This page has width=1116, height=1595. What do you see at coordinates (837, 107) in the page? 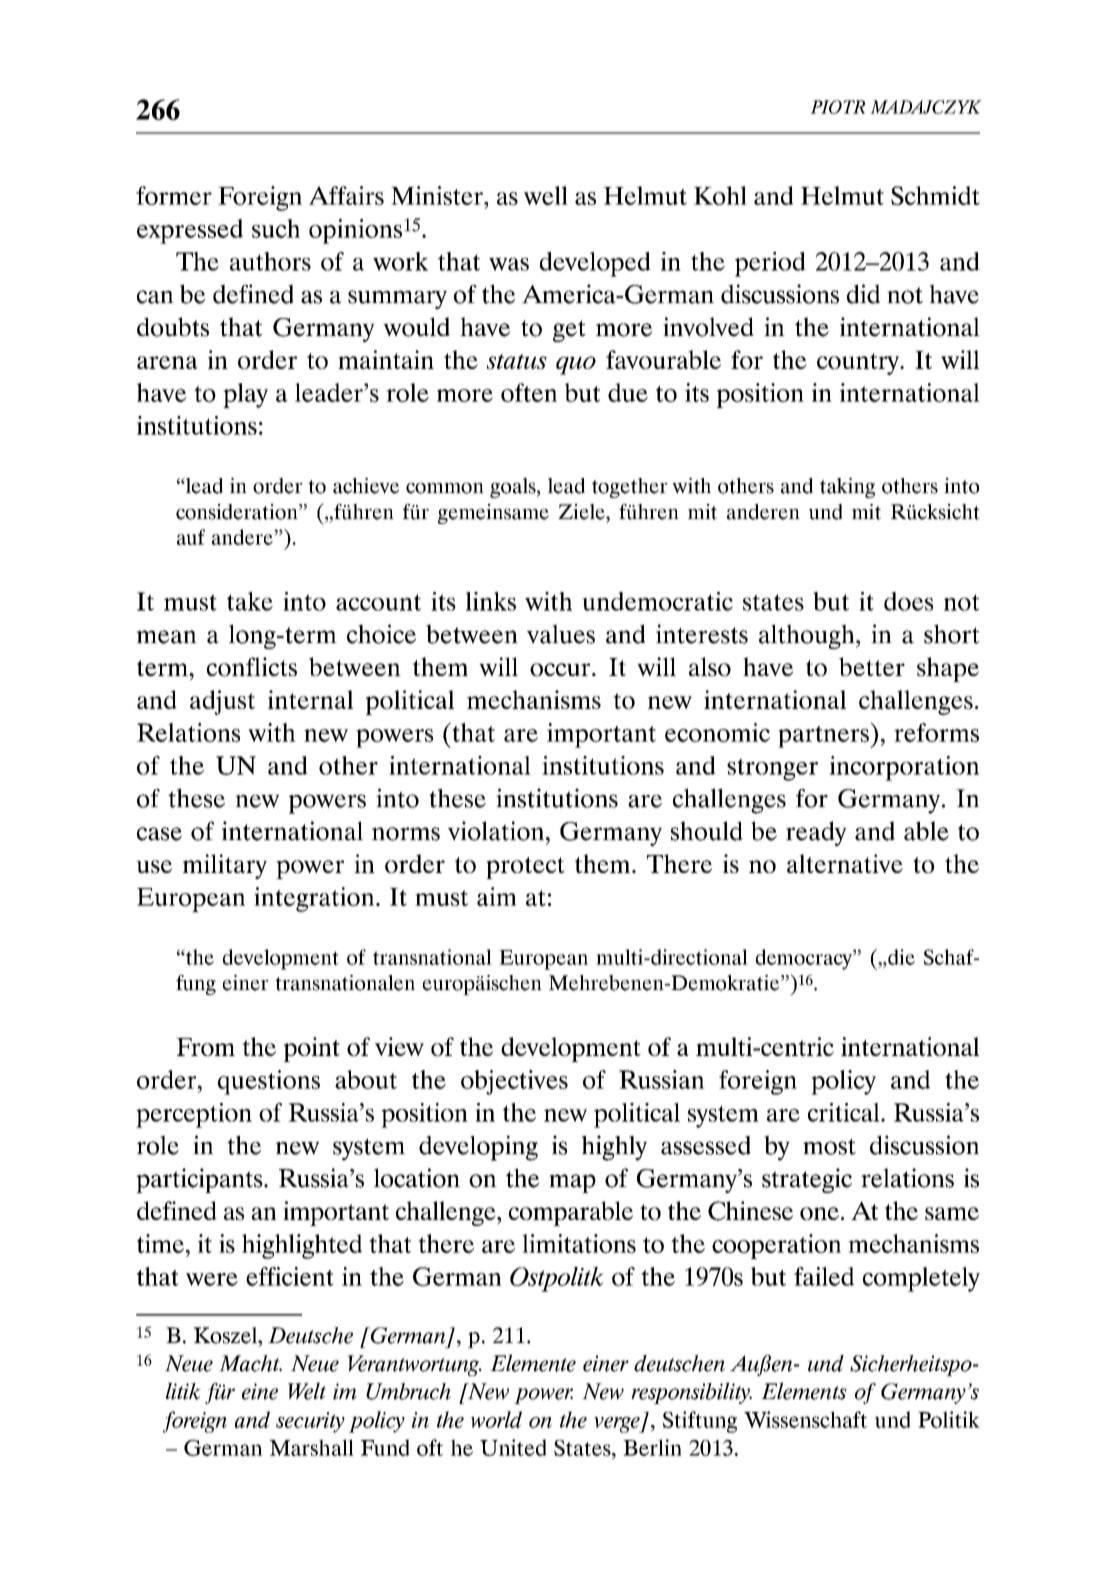
I see `PIOTR` at bounding box center [837, 107].
